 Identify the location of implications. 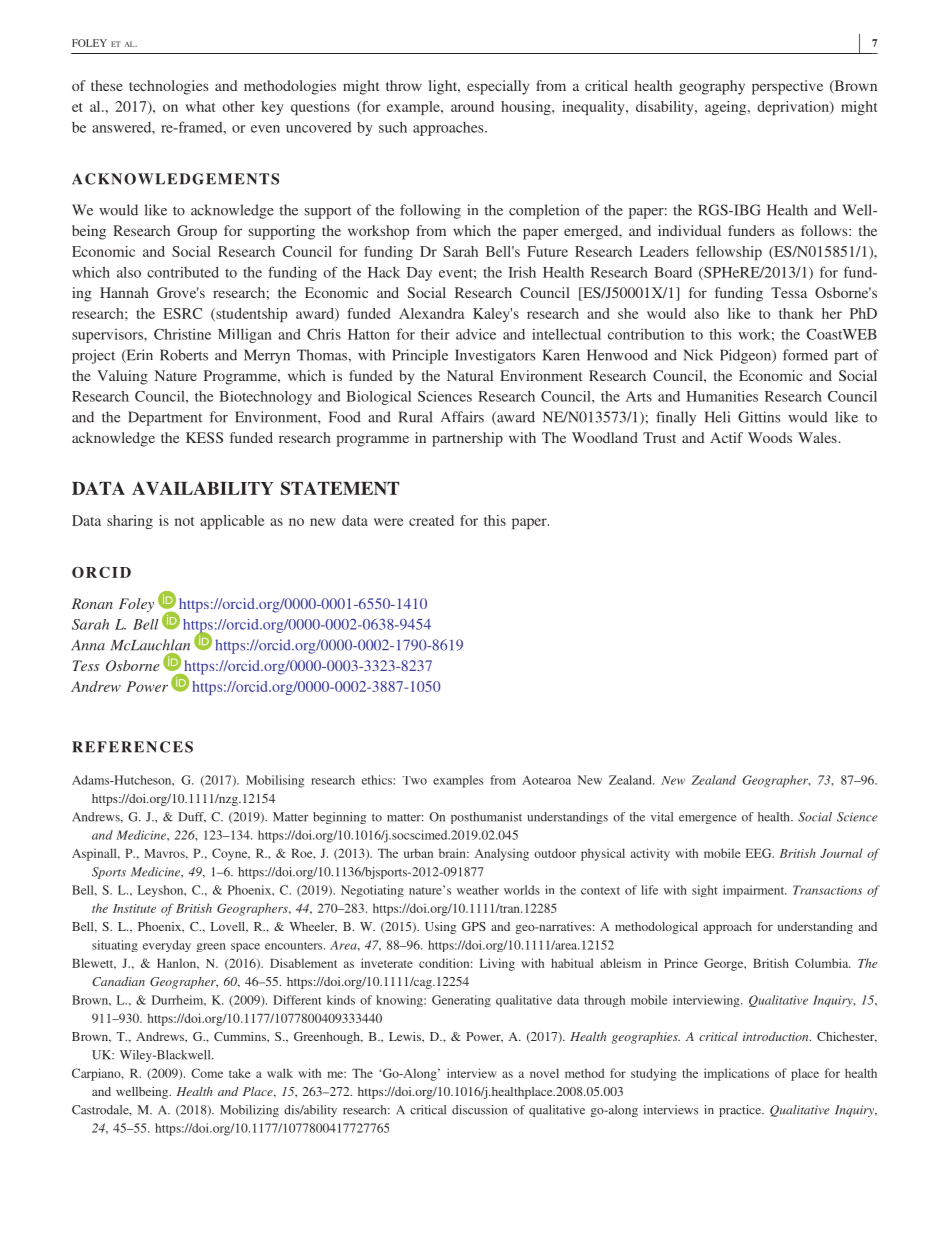
(736, 1074).
